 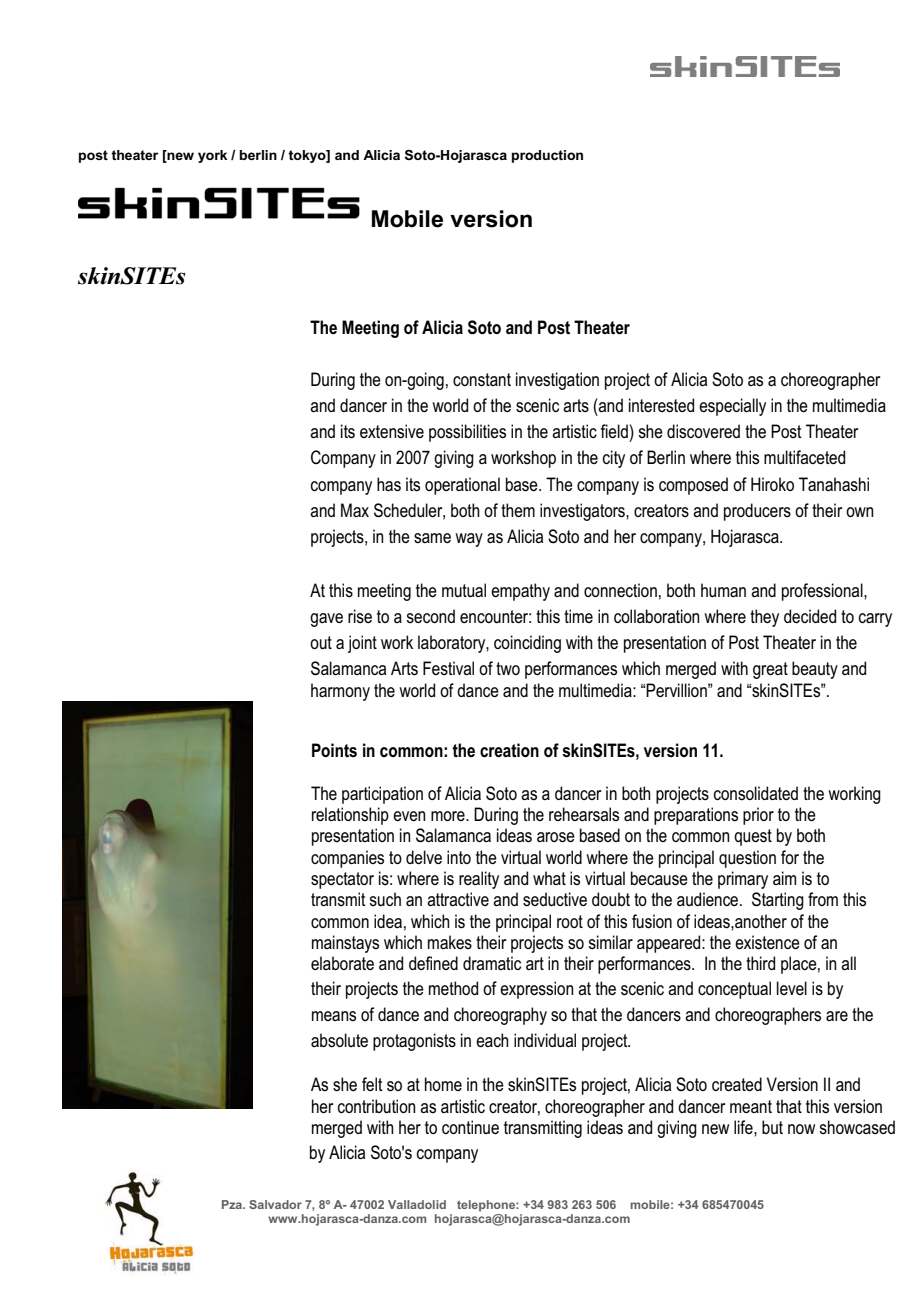 I want to click on beauty, so click(x=815, y=670).
